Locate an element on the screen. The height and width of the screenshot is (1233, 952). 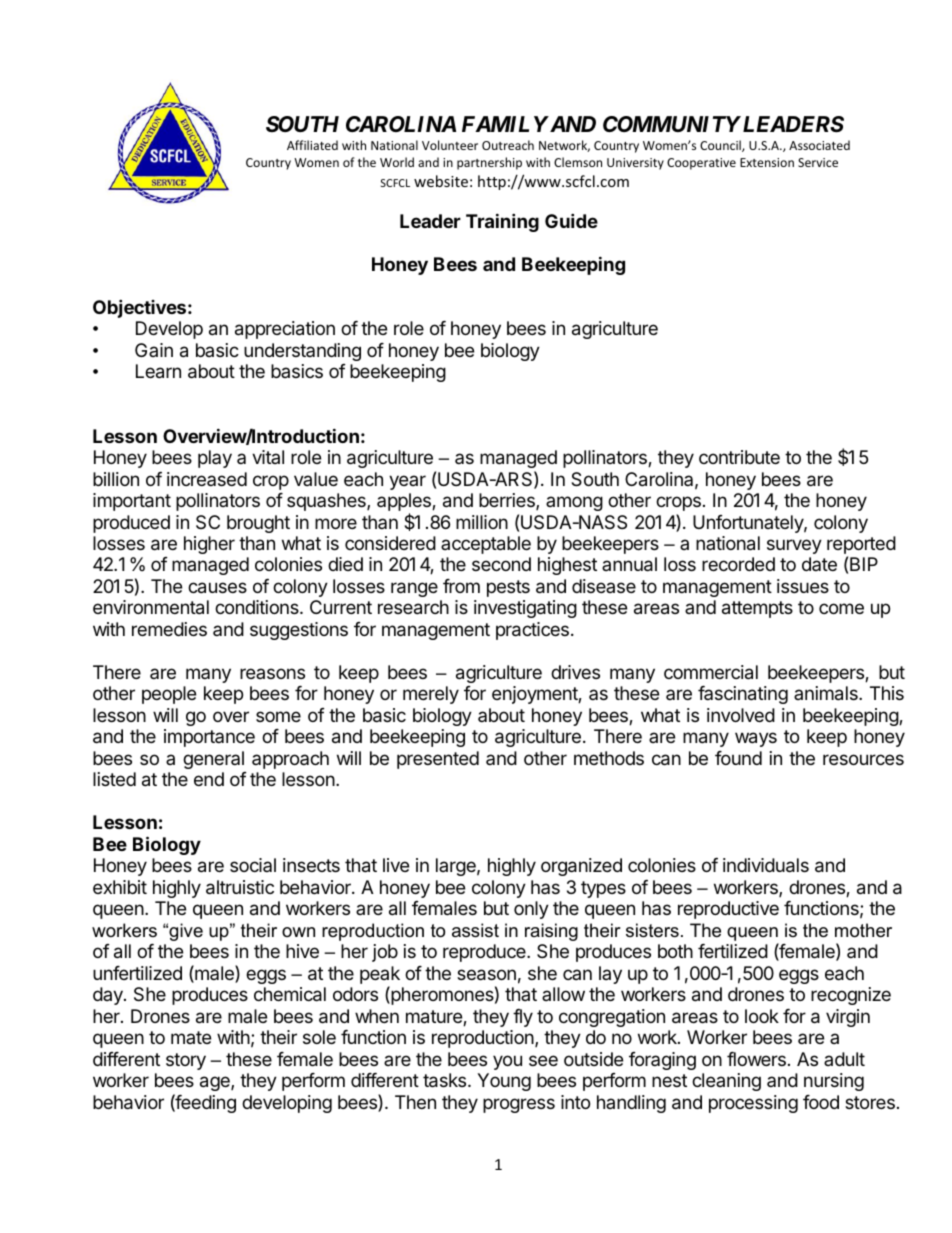
attempts is located at coordinates (757, 609).
